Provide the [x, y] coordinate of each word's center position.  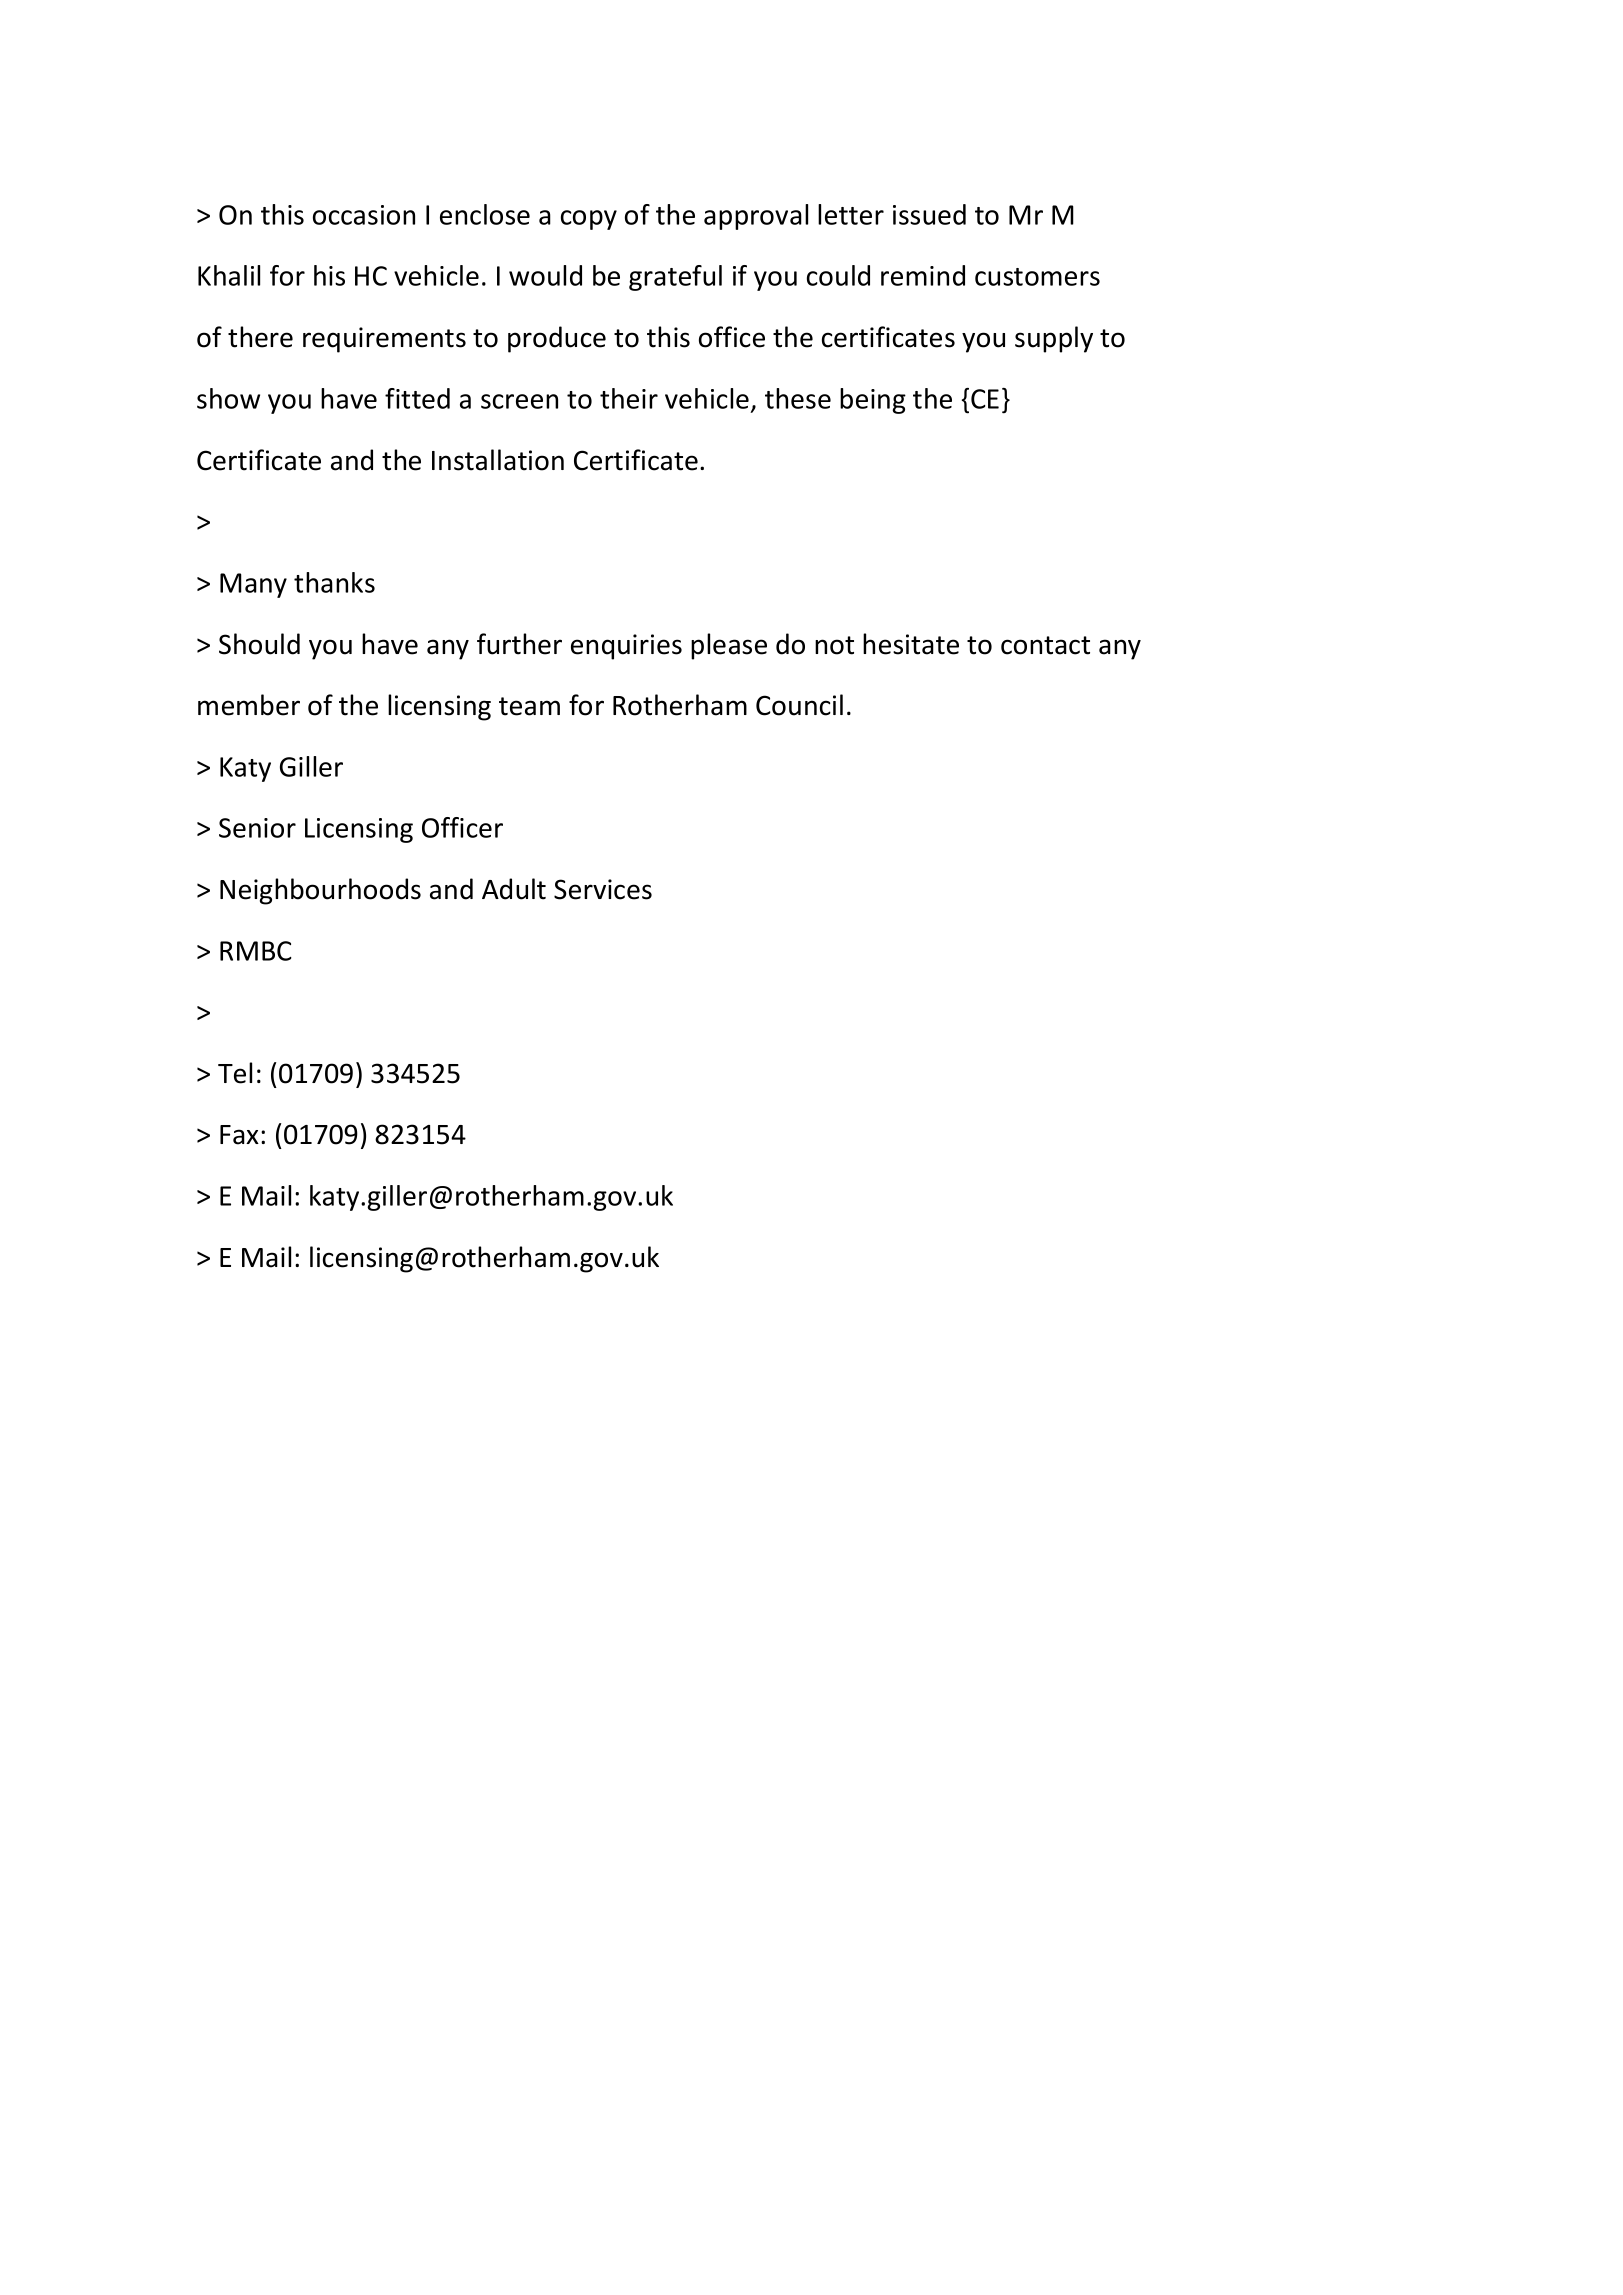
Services [603, 889]
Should [259, 644]
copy [589, 220]
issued [929, 214]
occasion [364, 215]
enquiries [626, 647]
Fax [239, 1135]
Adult [514, 889]
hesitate [911, 644]
